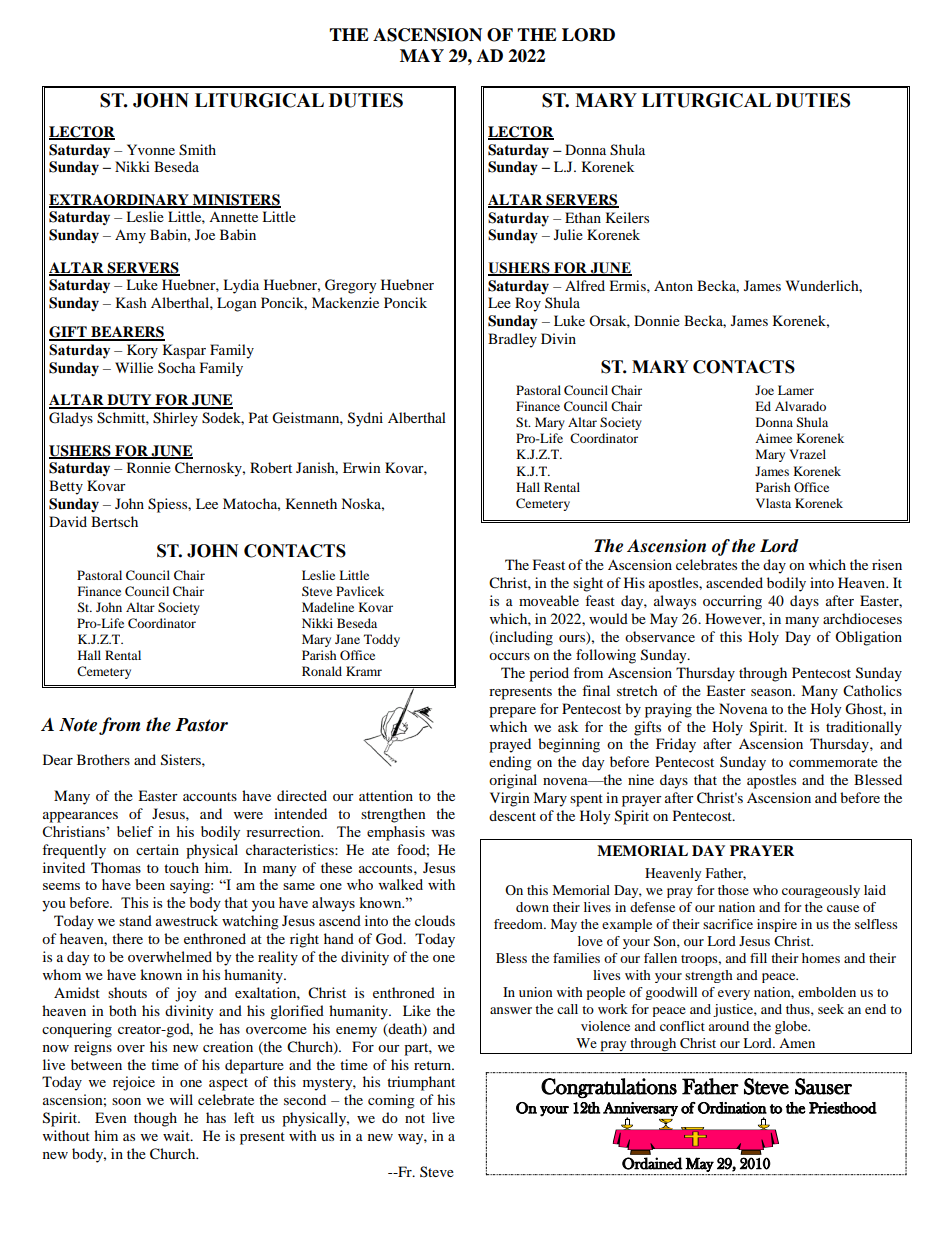 This document has height=1233, width=952. Describe the element at coordinates (435, 920) in the document. I see `clouds` at that location.
